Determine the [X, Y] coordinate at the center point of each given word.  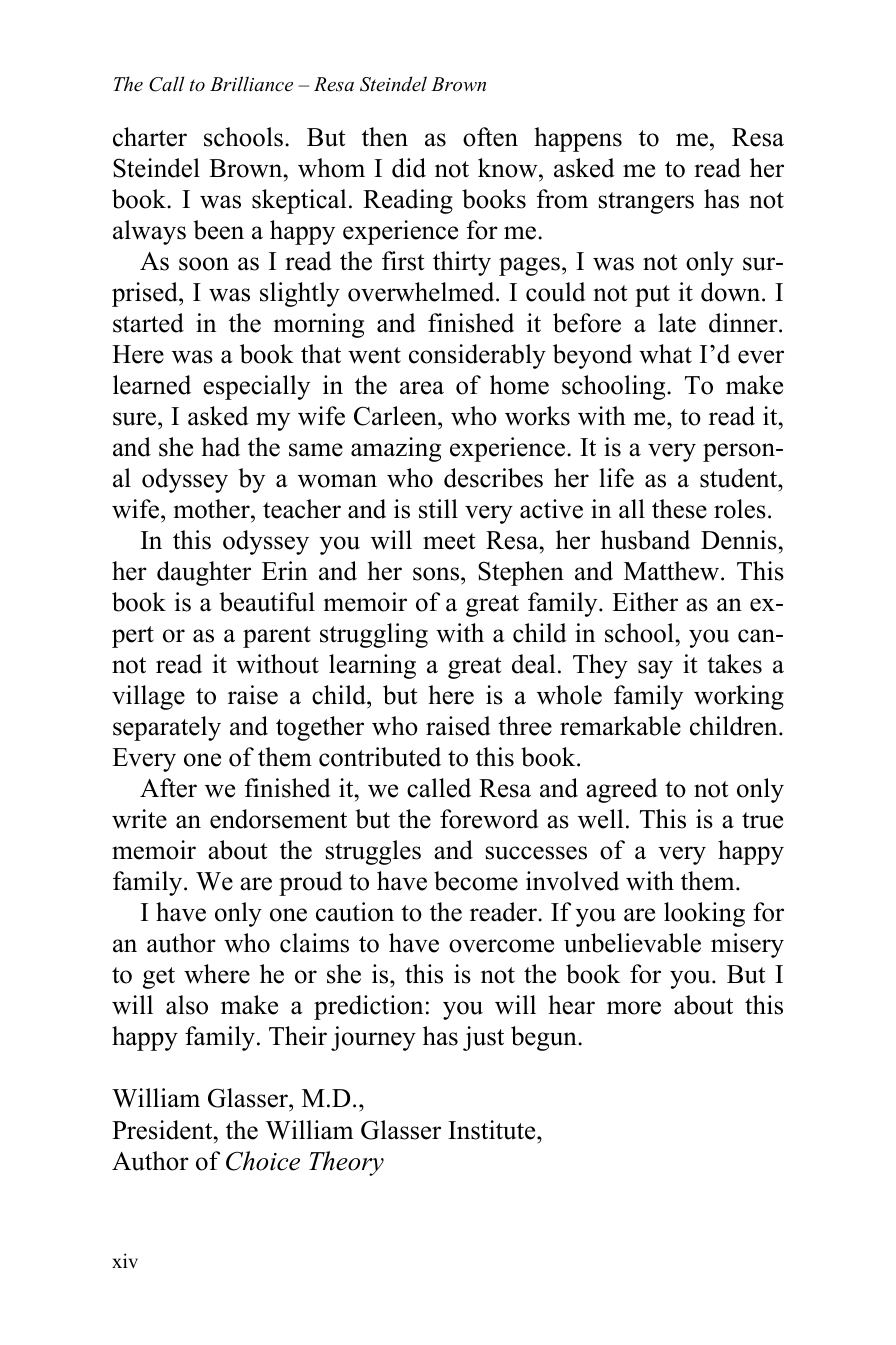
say [655, 669]
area [422, 388]
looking [704, 914]
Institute [493, 1130]
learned [152, 385]
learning [372, 666]
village [148, 697]
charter [150, 137]
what [665, 354]
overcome [501, 946]
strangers [646, 203]
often [490, 137]
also [187, 1005]
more [634, 1008]
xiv [125, 1260]
